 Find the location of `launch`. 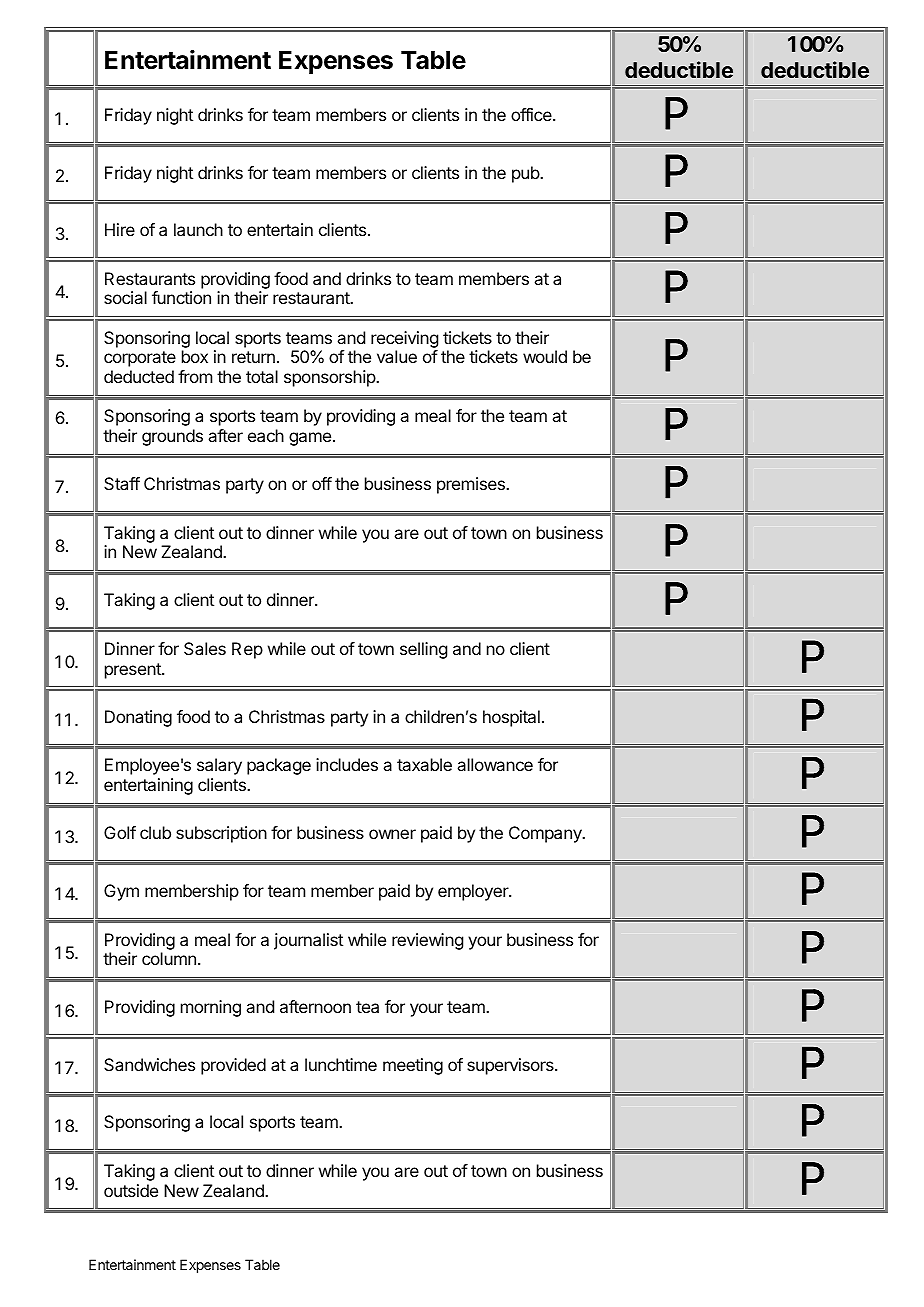

launch is located at coordinates (198, 229).
